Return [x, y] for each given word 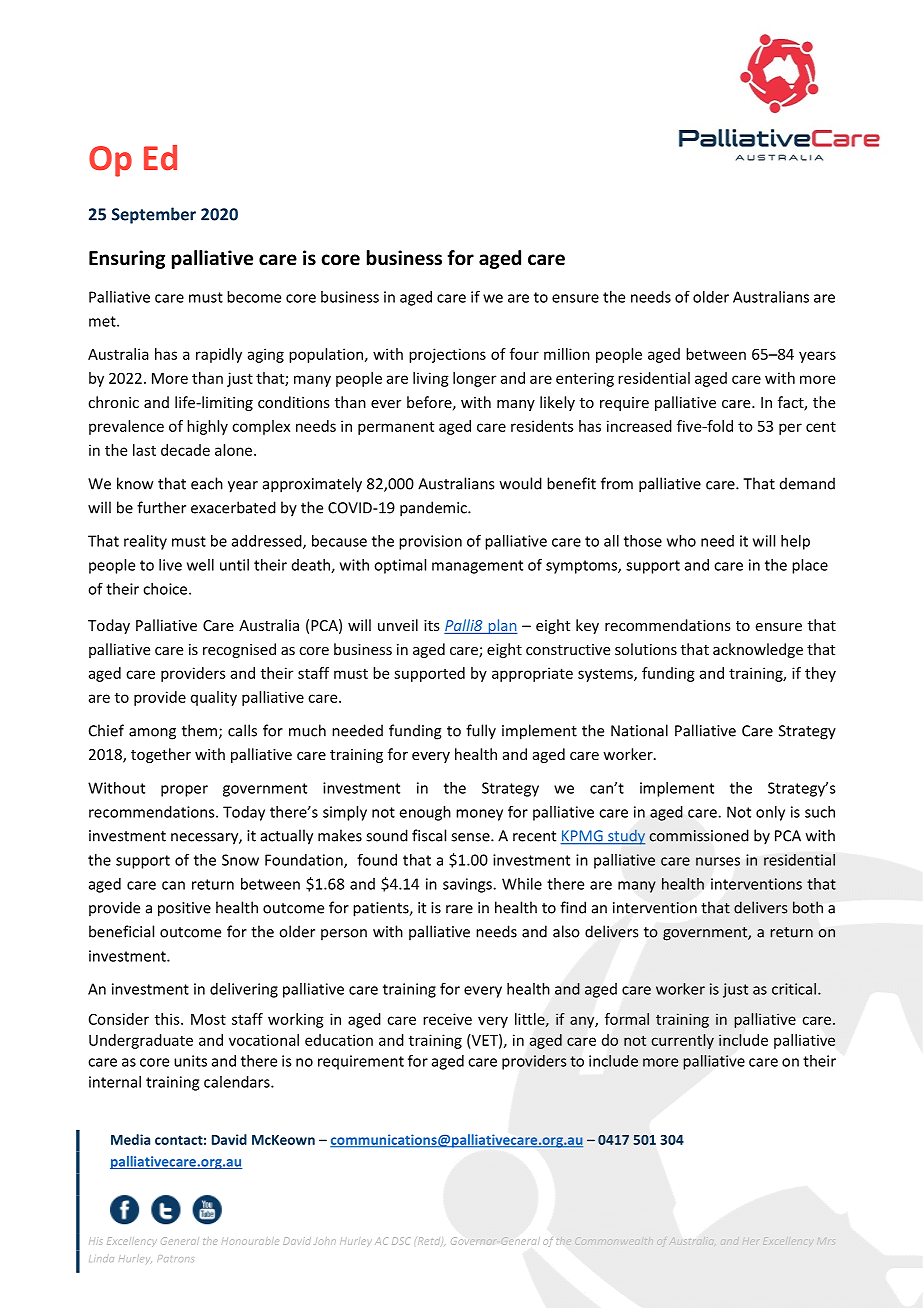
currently [682, 1041]
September [154, 215]
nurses [718, 861]
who [681, 541]
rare [459, 909]
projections [447, 355]
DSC [401, 1241]
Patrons [175, 1258]
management [477, 567]
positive [184, 909]
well [200, 565]
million [567, 354]
